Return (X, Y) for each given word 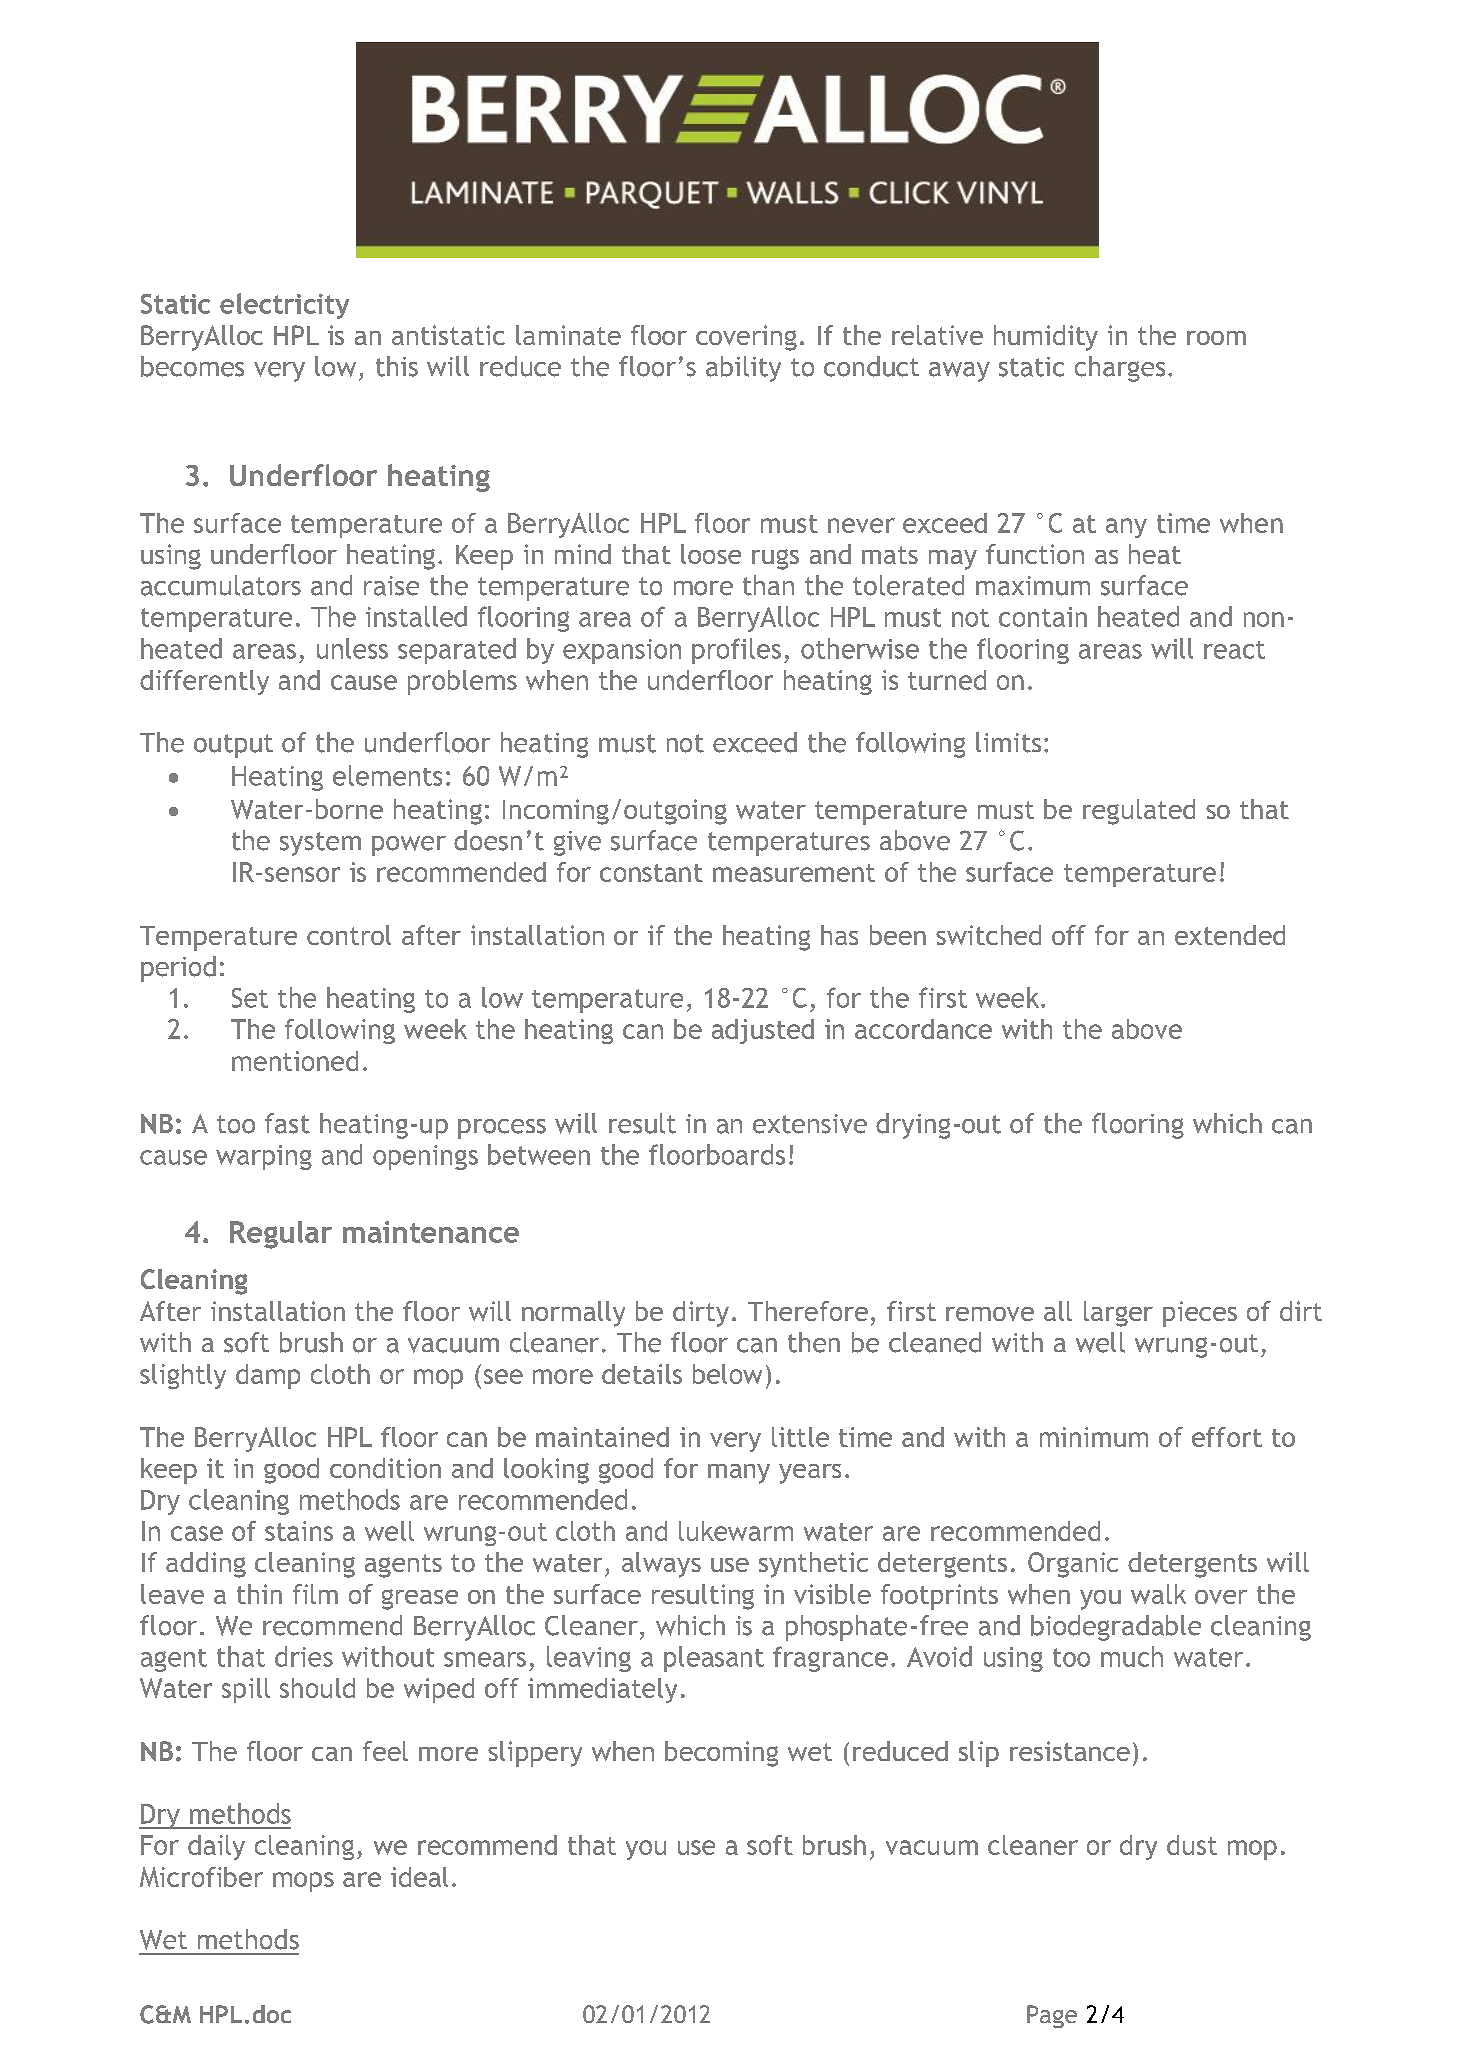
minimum (1094, 1437)
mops (303, 1882)
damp (268, 1376)
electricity (284, 306)
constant (651, 873)
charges (1120, 369)
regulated (1139, 812)
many (739, 1474)
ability (743, 369)
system (320, 844)
